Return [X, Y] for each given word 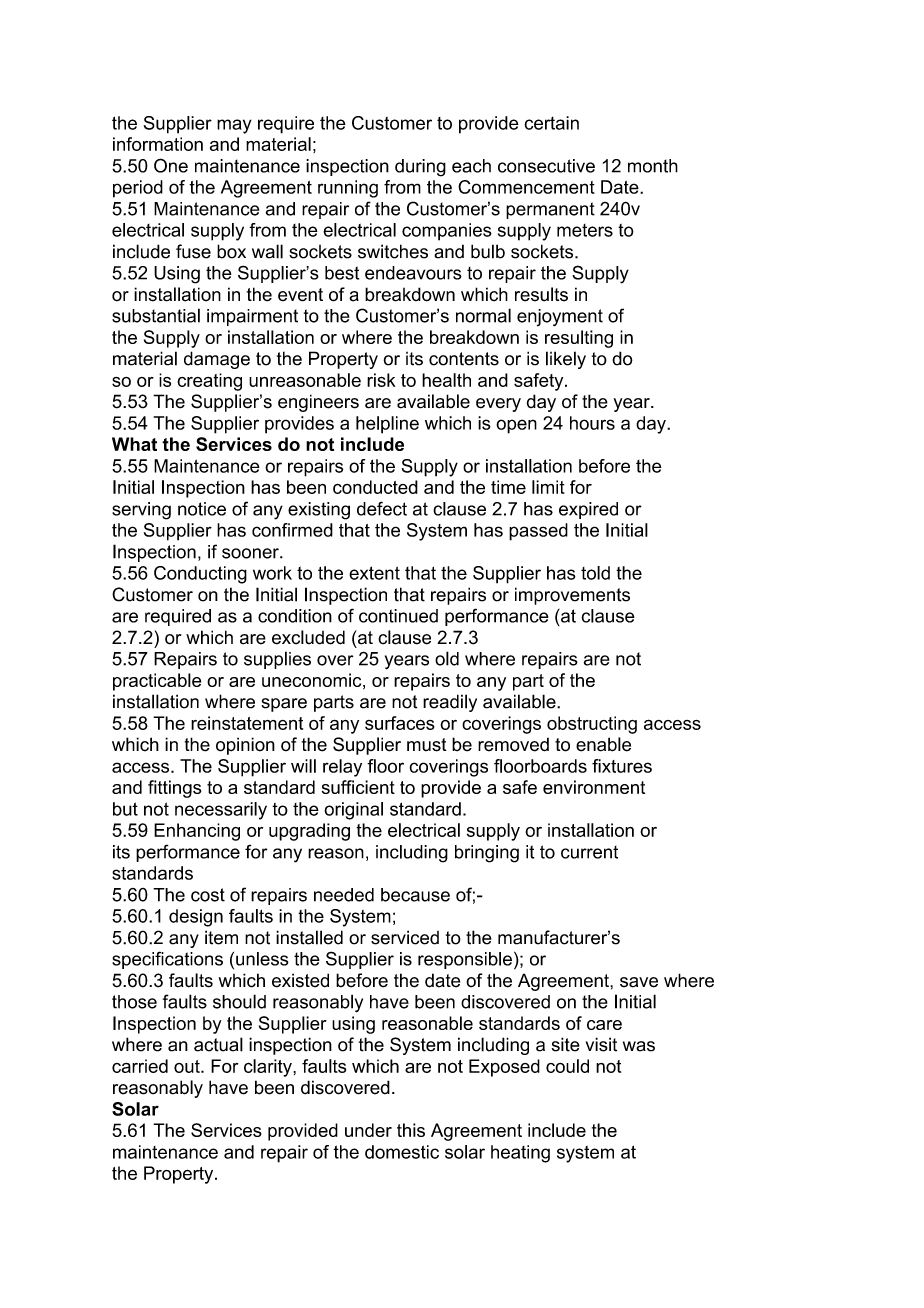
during [420, 168]
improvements [572, 596]
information [158, 144]
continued [398, 616]
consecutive [546, 166]
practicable [157, 682]
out [188, 1066]
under [368, 1130]
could [567, 1066]
